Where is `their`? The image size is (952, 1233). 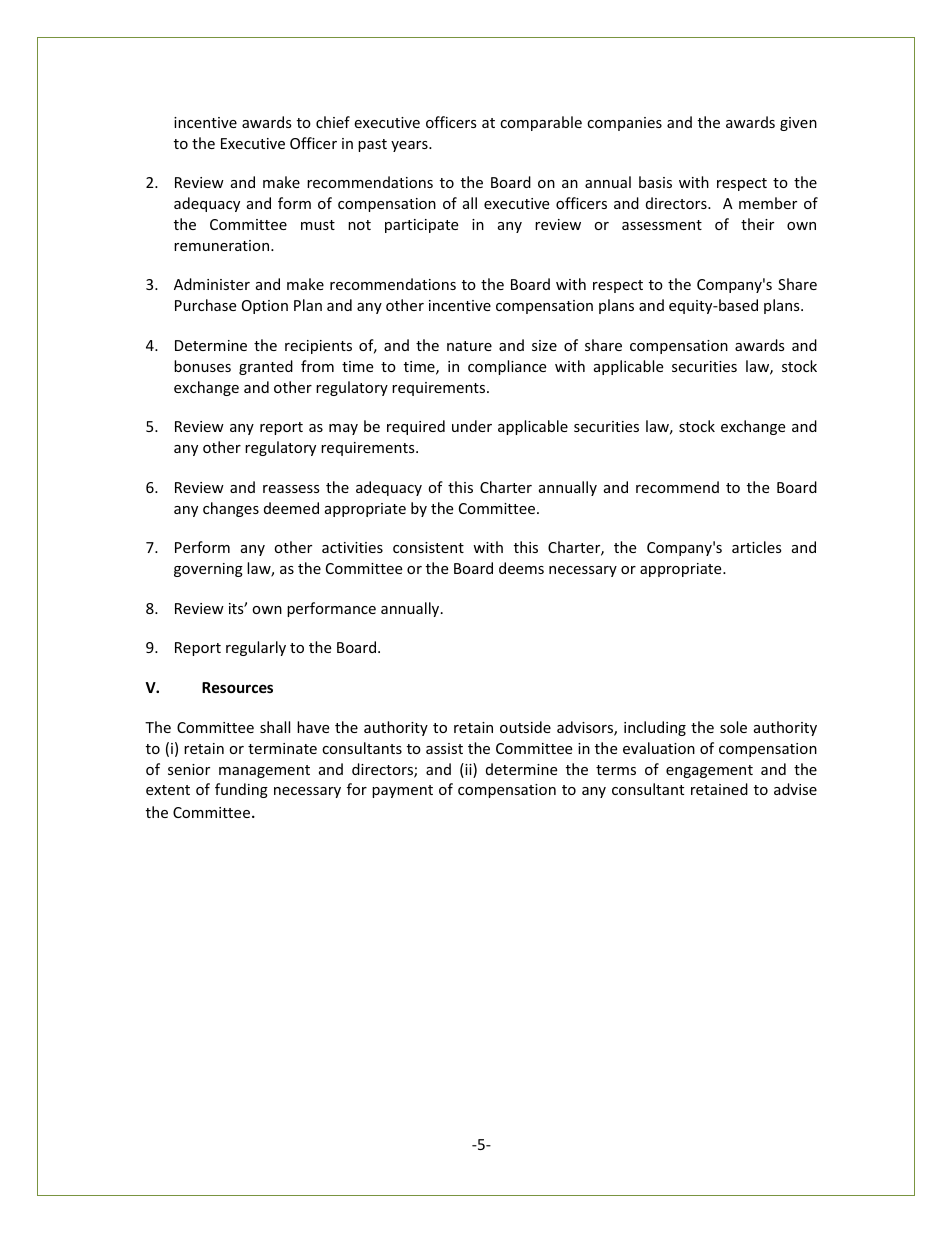 their is located at coordinates (757, 224).
